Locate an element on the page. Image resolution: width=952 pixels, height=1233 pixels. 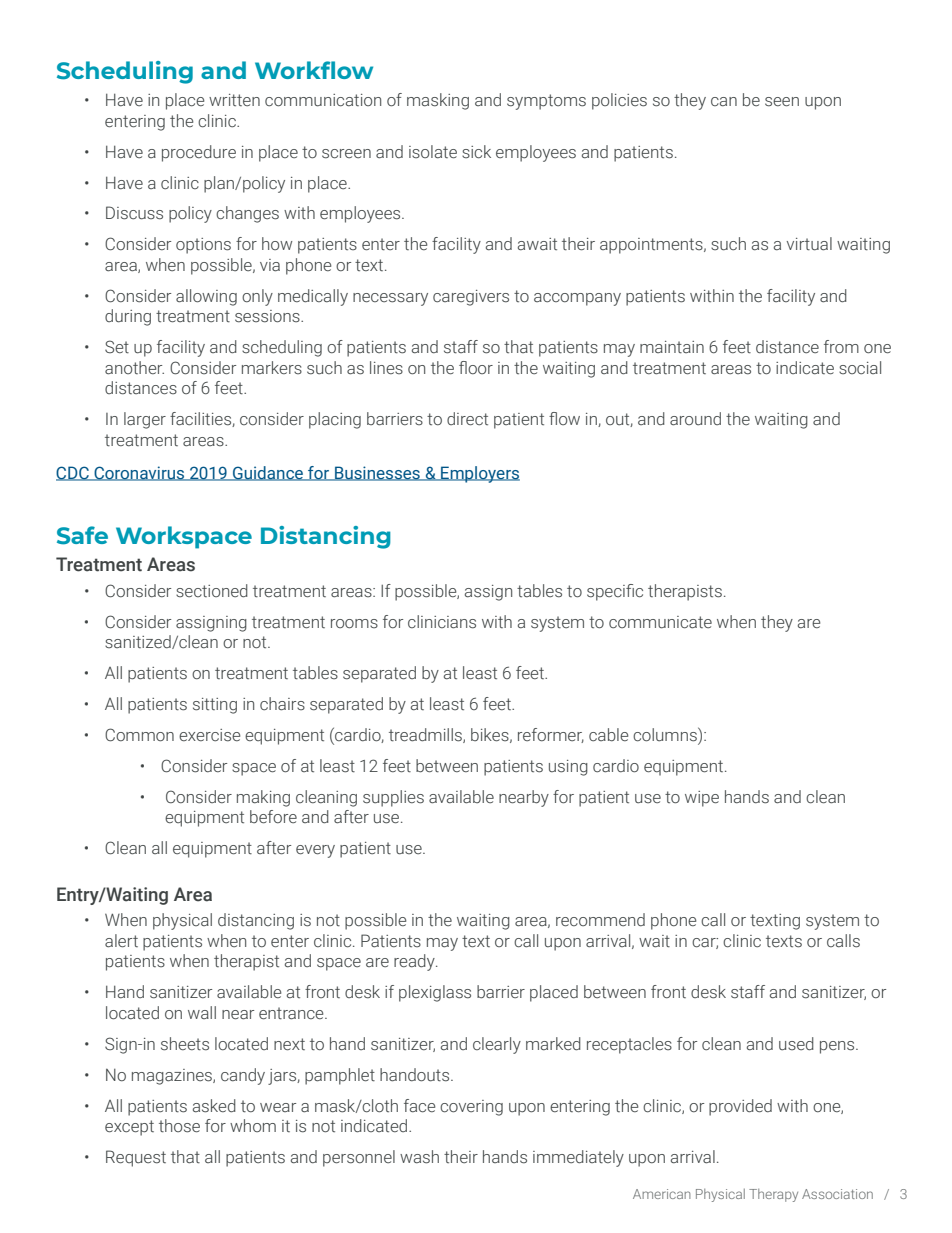
sectioned is located at coordinates (212, 591).
